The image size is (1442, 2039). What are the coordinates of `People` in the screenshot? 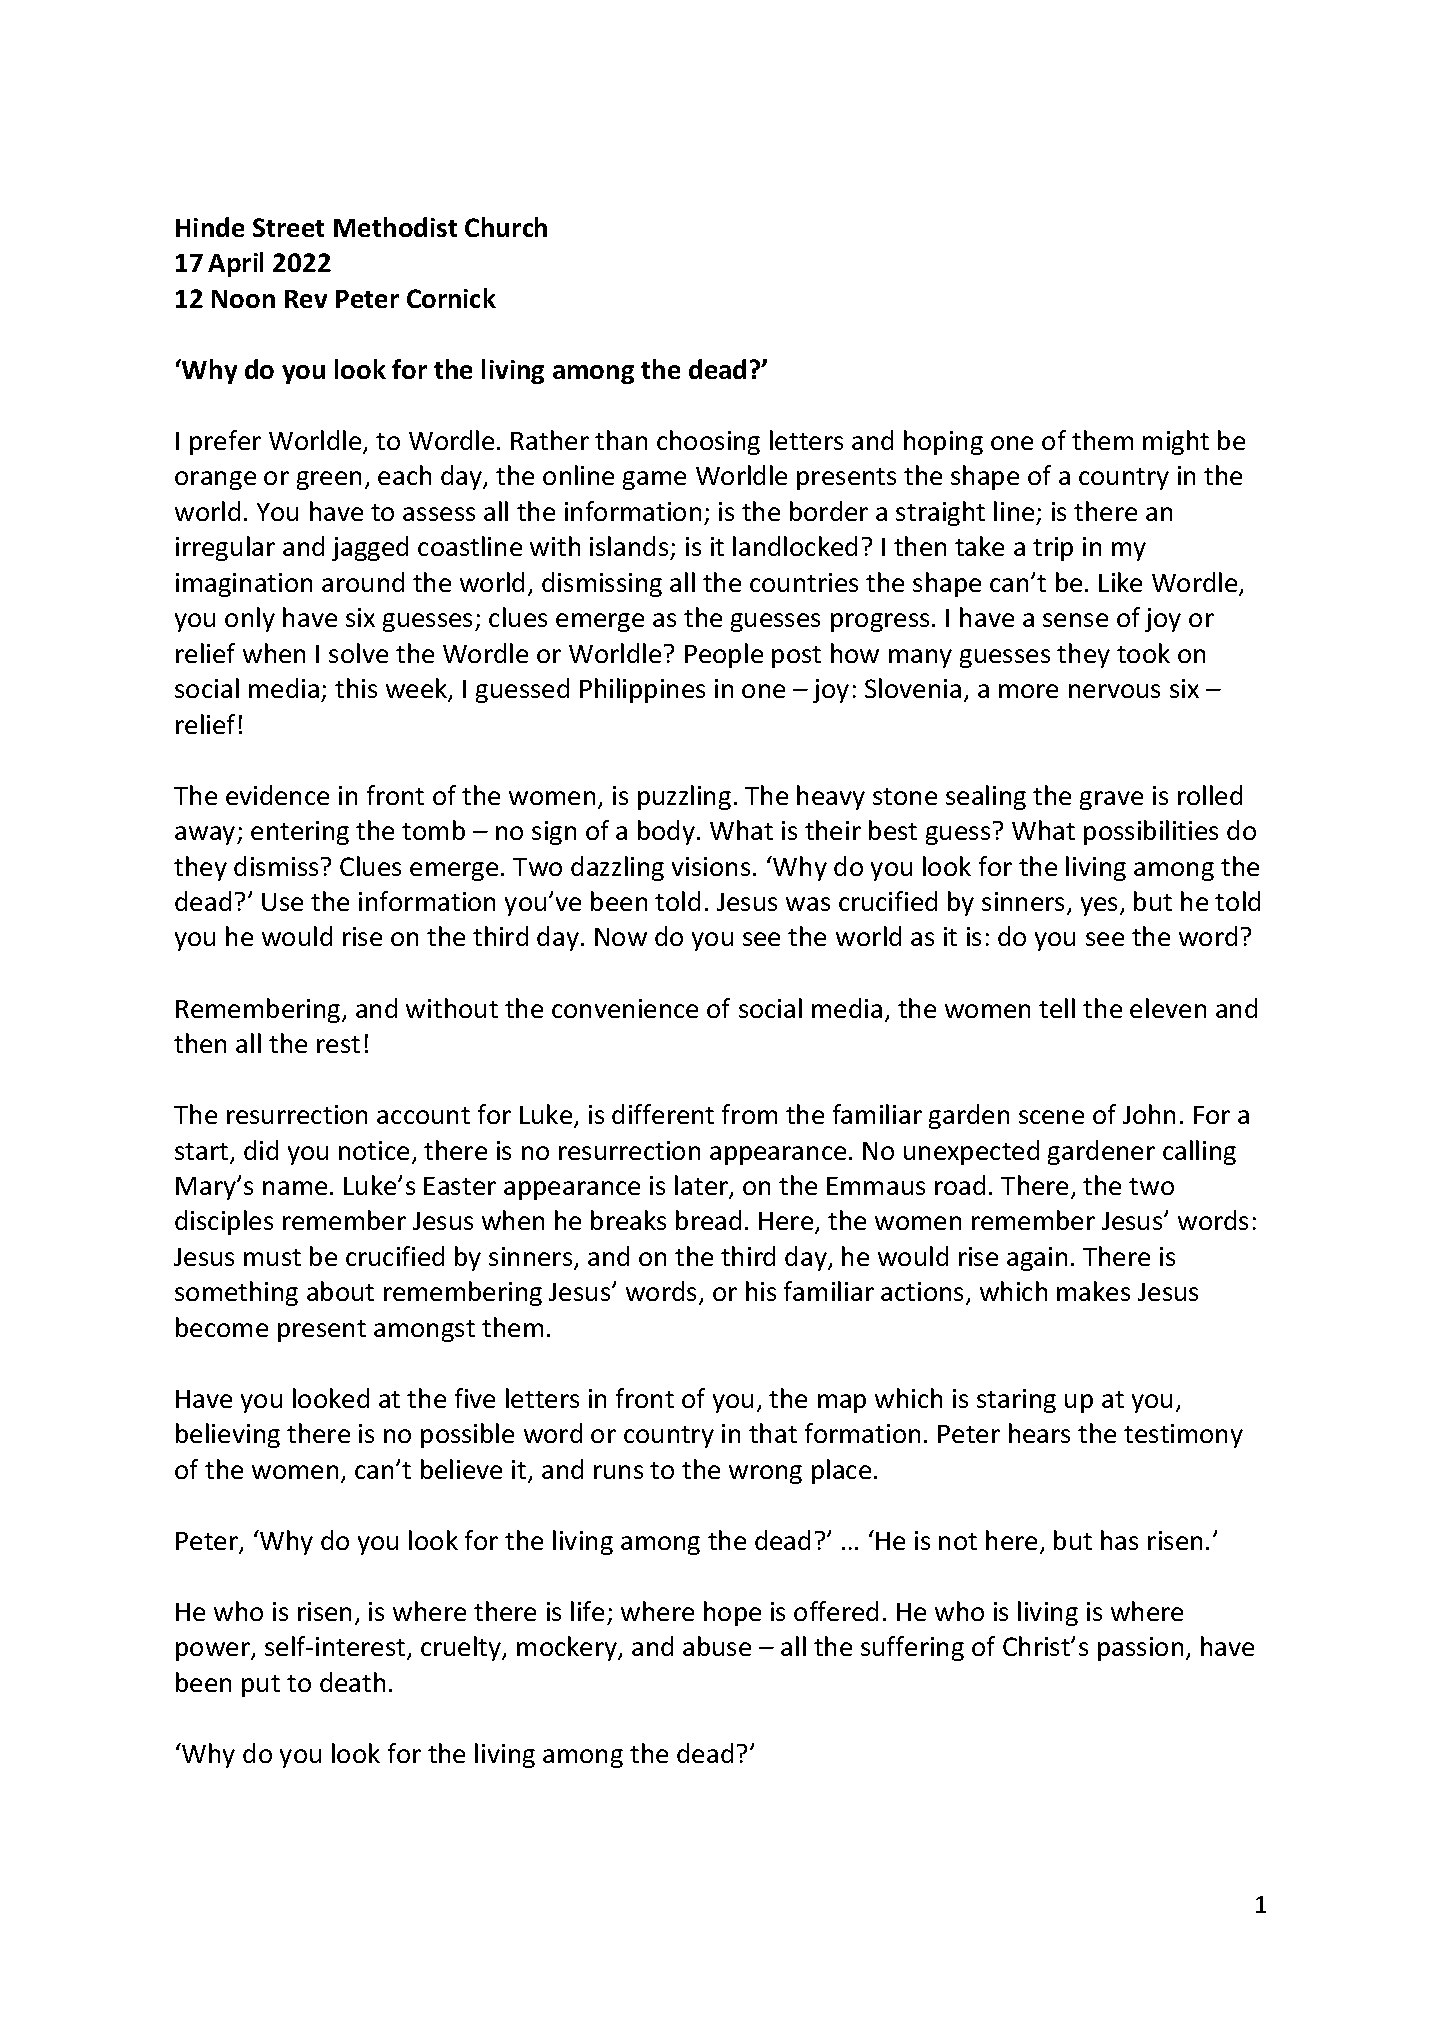 It's located at (724, 655).
